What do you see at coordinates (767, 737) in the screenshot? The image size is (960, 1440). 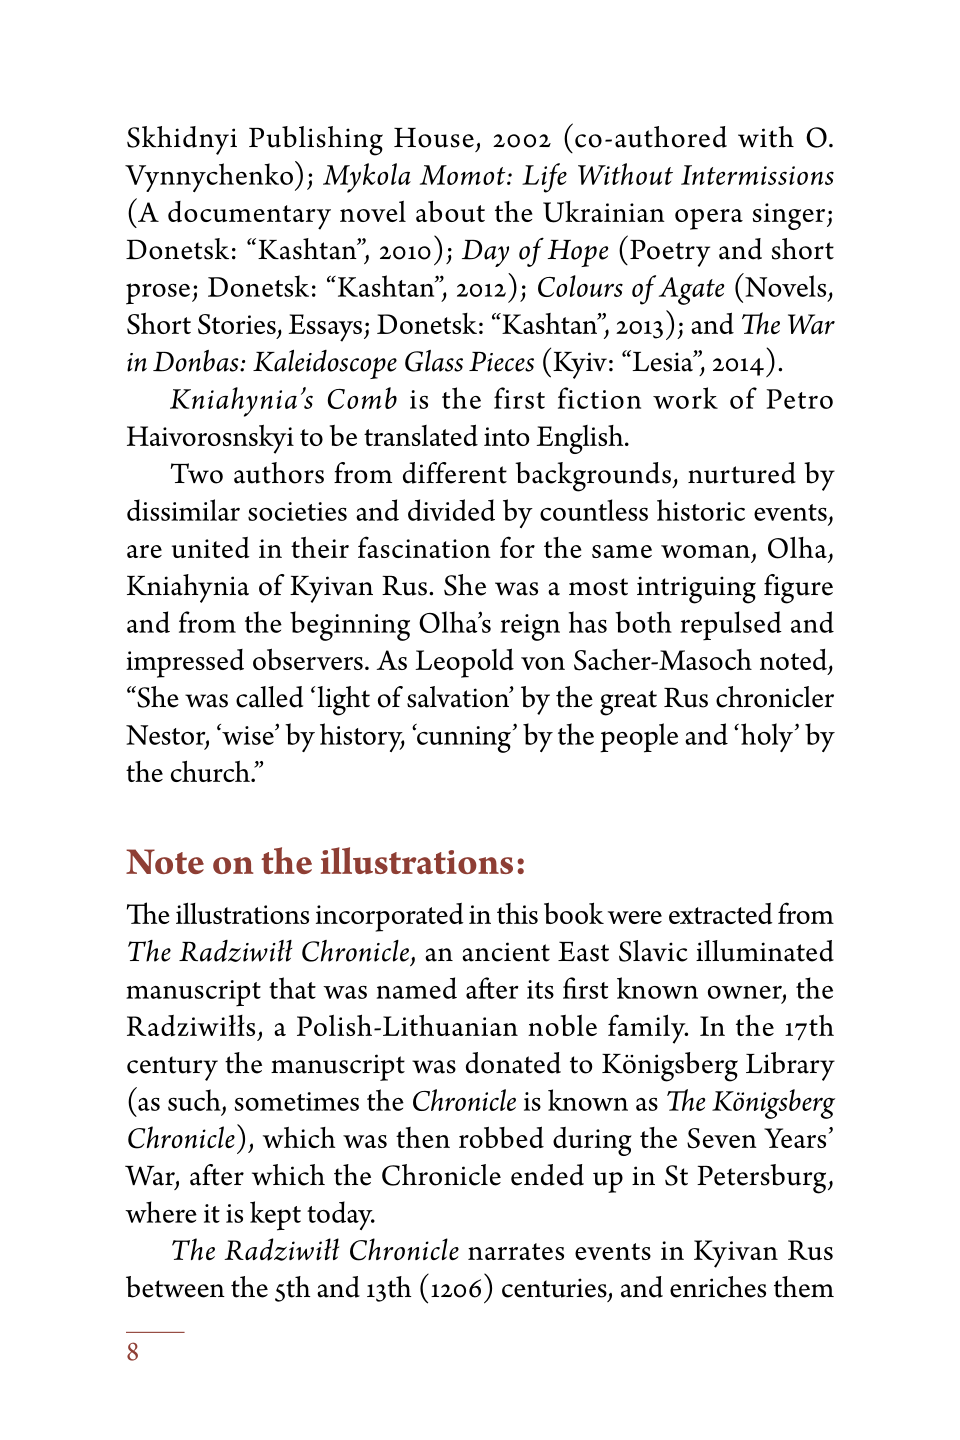 I see `holy` at bounding box center [767, 737].
